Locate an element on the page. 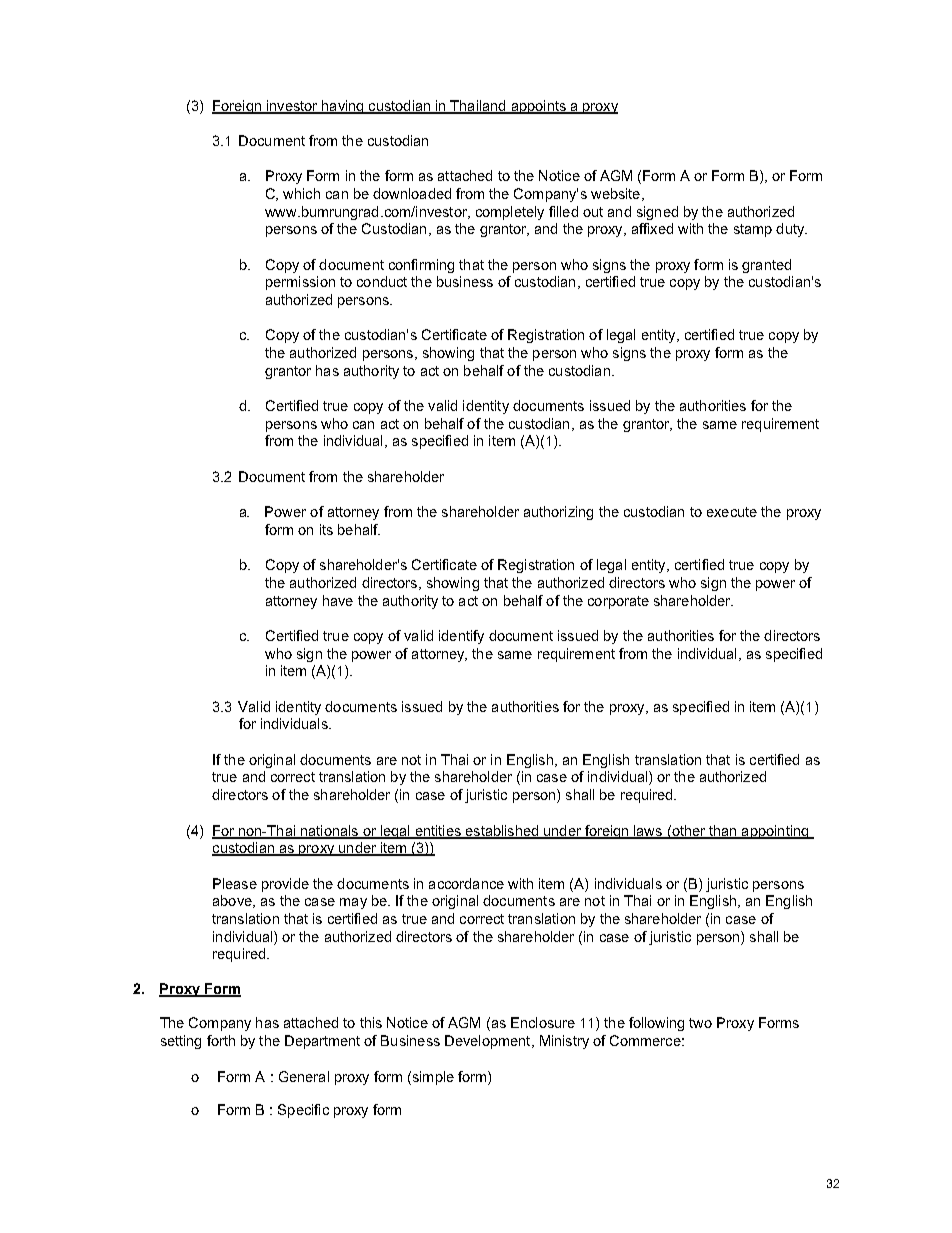 The image size is (952, 1233). stamp is located at coordinates (753, 230).
